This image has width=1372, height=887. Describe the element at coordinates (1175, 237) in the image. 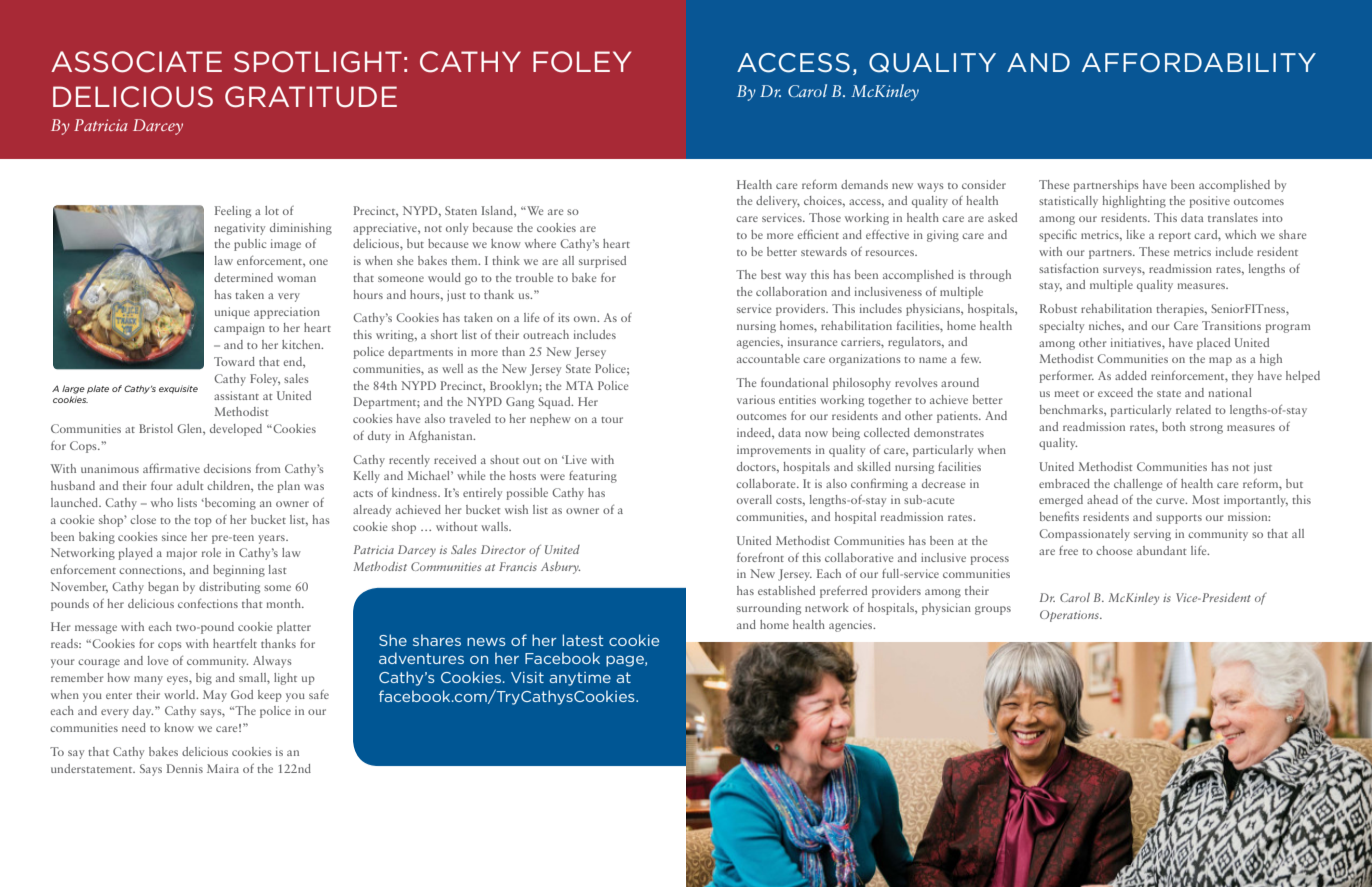

I see `report` at that location.
